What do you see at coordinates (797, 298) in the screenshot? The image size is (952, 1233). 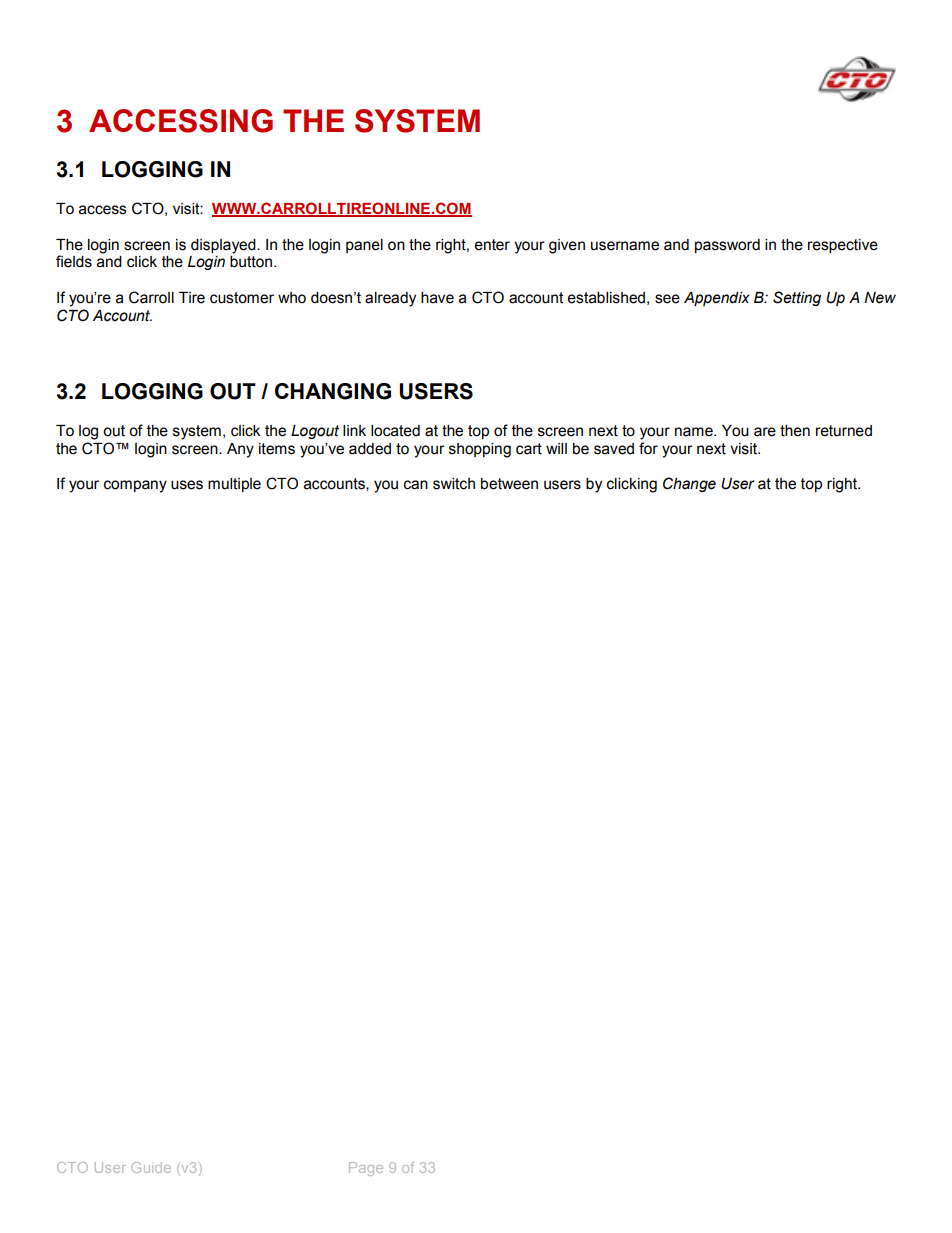 I see `Setting` at bounding box center [797, 298].
